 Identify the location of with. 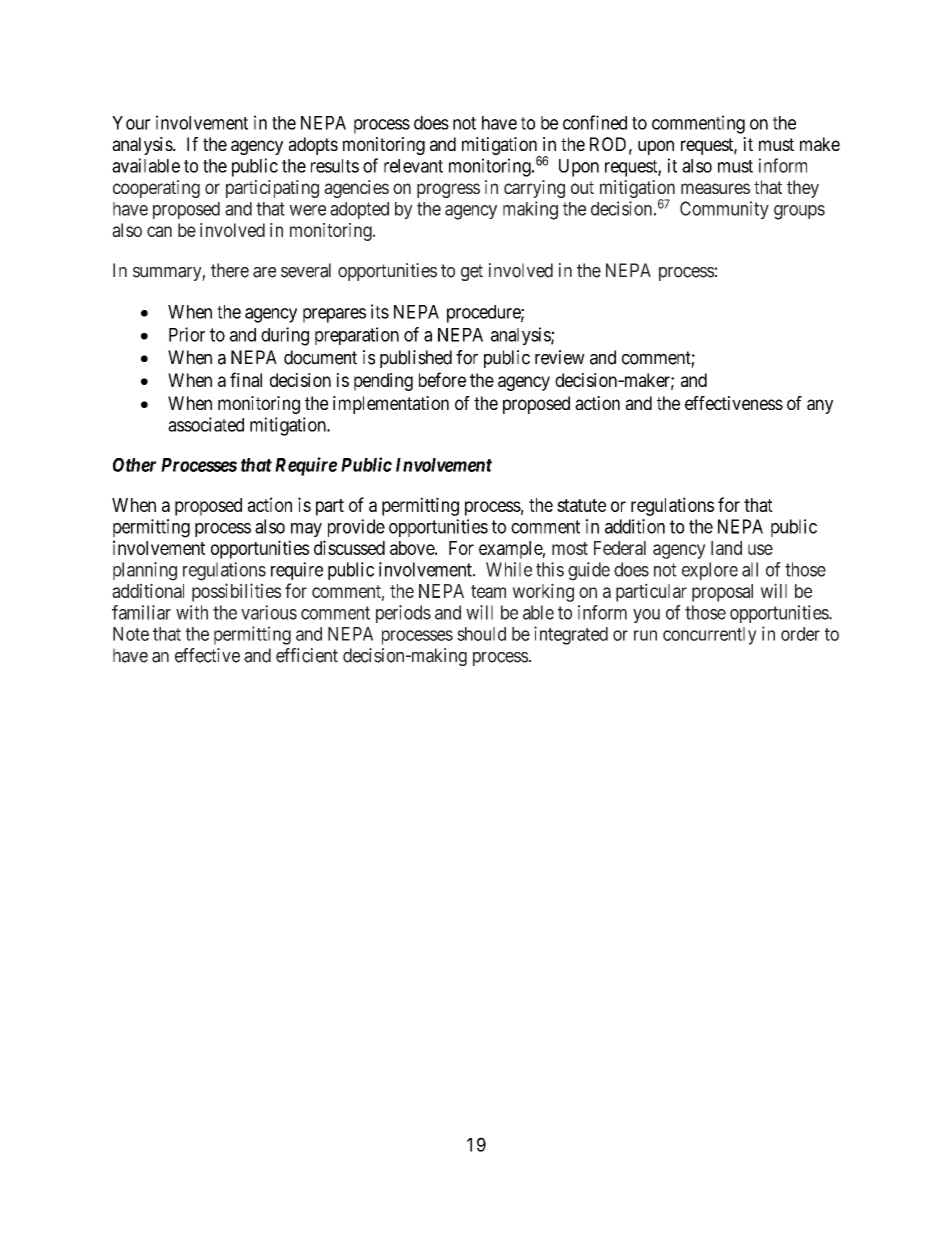
(192, 612).
